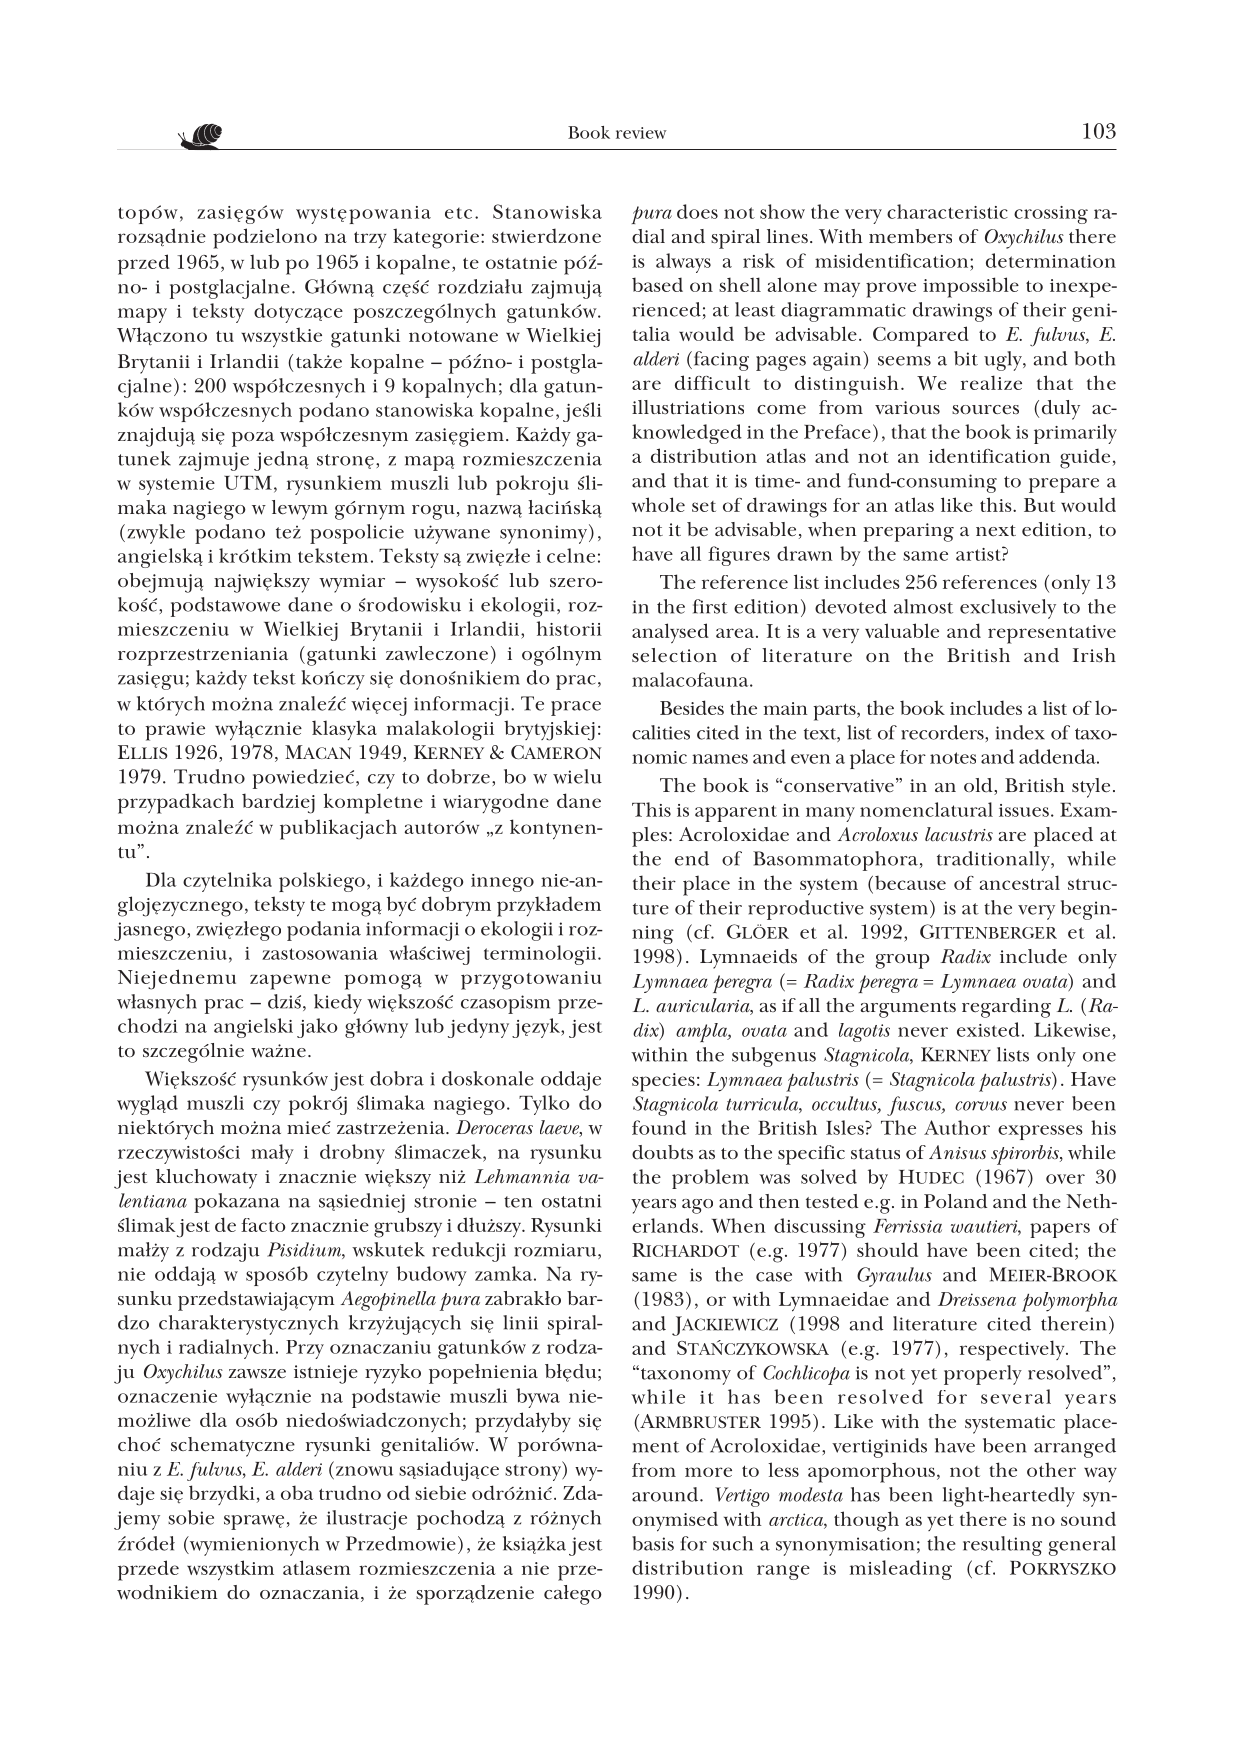 This page has width=1234, height=1746. I want to click on characteristic, so click(947, 211).
